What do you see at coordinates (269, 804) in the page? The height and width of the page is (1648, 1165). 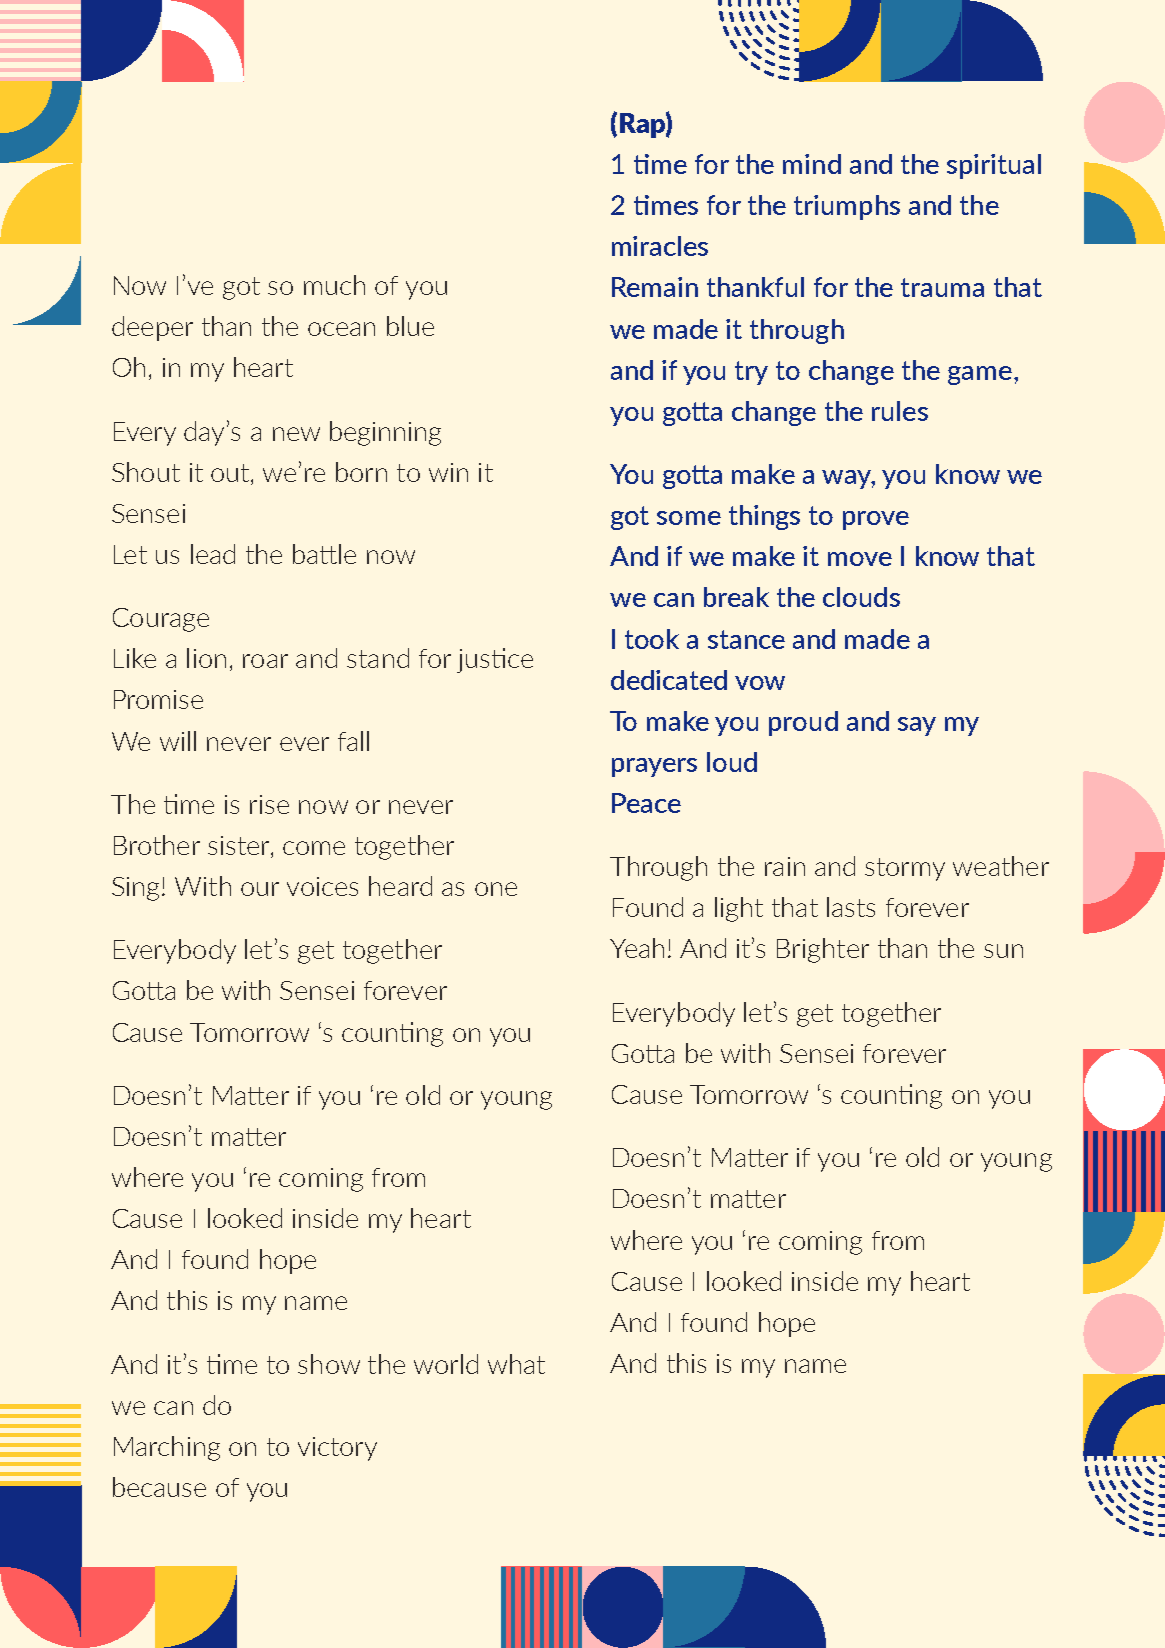 I see `rise` at bounding box center [269, 804].
